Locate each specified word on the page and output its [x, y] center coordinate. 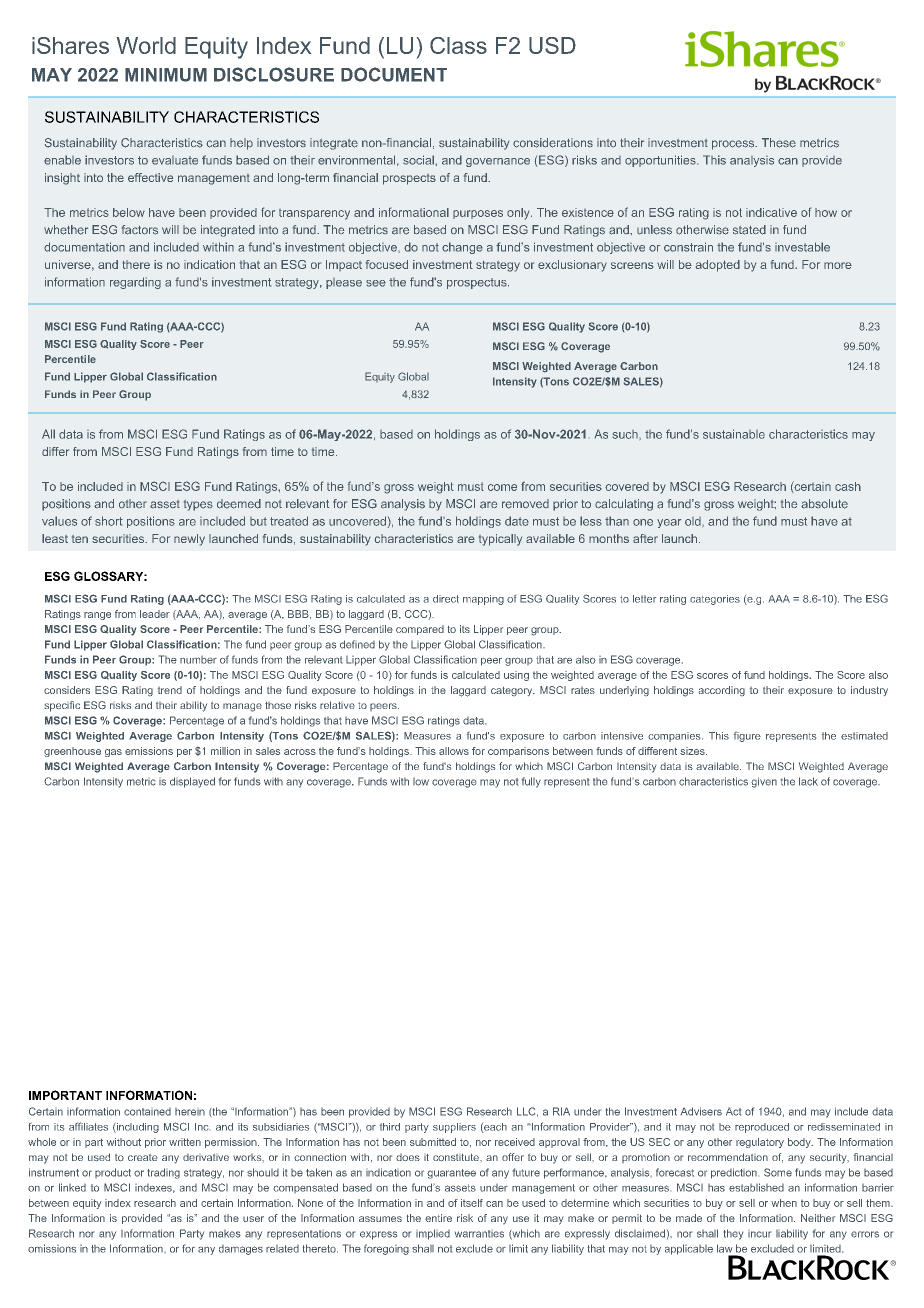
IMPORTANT [65, 1095]
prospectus [478, 283]
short [109, 521]
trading [164, 1173]
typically [500, 540]
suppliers [454, 1128]
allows [454, 751]
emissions [149, 751]
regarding [135, 283]
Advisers [701, 1111]
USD [552, 45]
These [779, 143]
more [838, 265]
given [764, 782]
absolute [824, 504]
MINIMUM [166, 75]
